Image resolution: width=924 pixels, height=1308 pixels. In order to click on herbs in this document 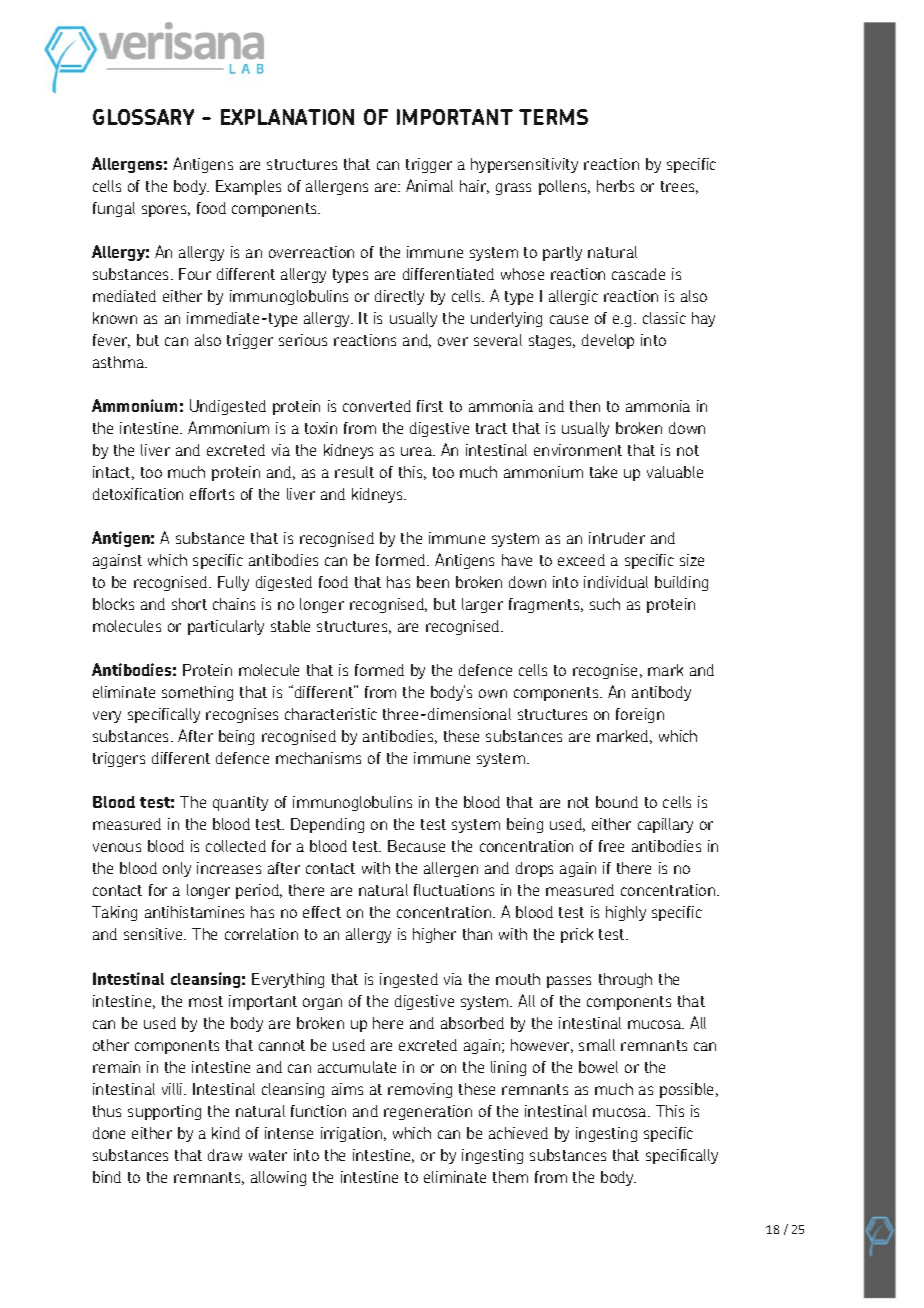, I will do `click(615, 186)`.
